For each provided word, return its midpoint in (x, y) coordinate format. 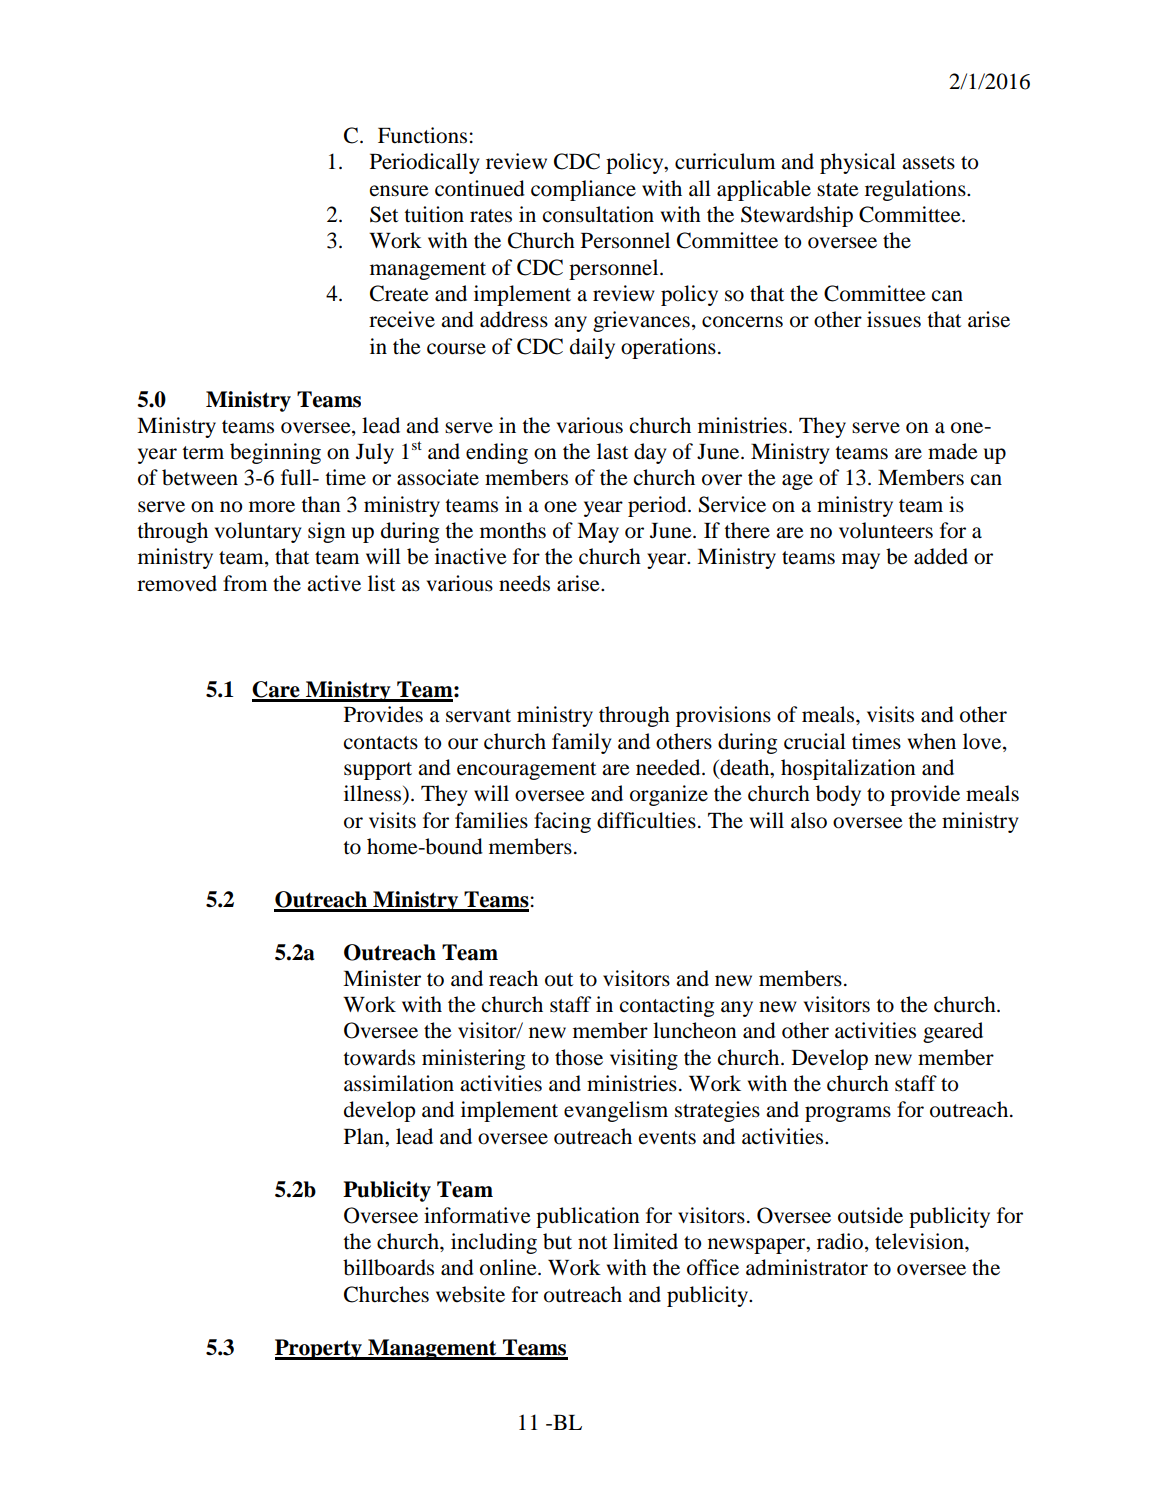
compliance (583, 190)
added (941, 556)
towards (379, 1057)
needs (524, 583)
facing (562, 822)
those (579, 1057)
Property (319, 1349)
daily (592, 348)
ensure (399, 191)
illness (374, 794)
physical (858, 163)
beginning (275, 453)
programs (848, 1114)
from (245, 583)
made (953, 451)
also (809, 820)
